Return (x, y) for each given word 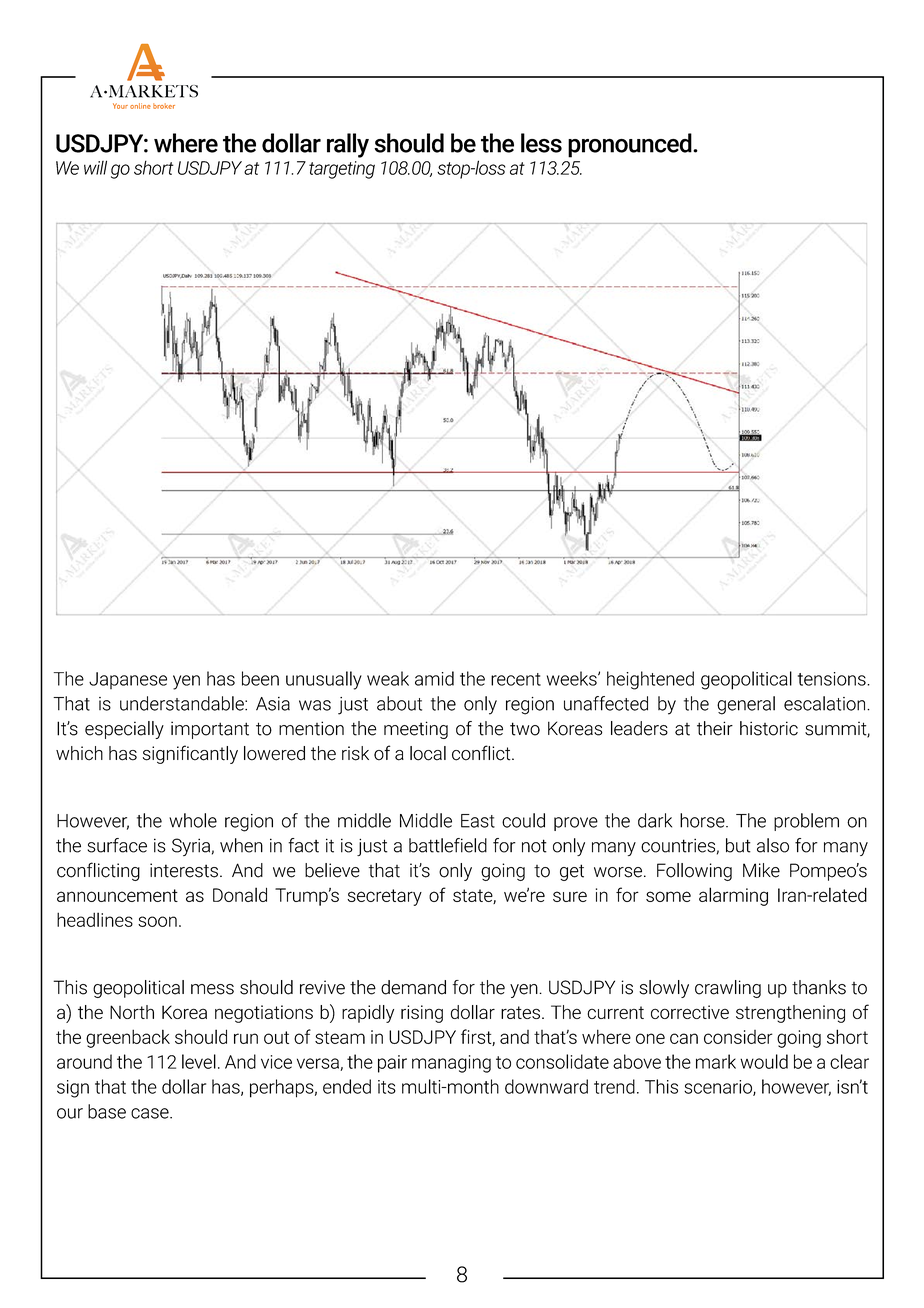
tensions (833, 679)
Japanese (128, 680)
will (95, 167)
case (151, 1113)
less (541, 143)
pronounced (631, 145)
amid (434, 678)
